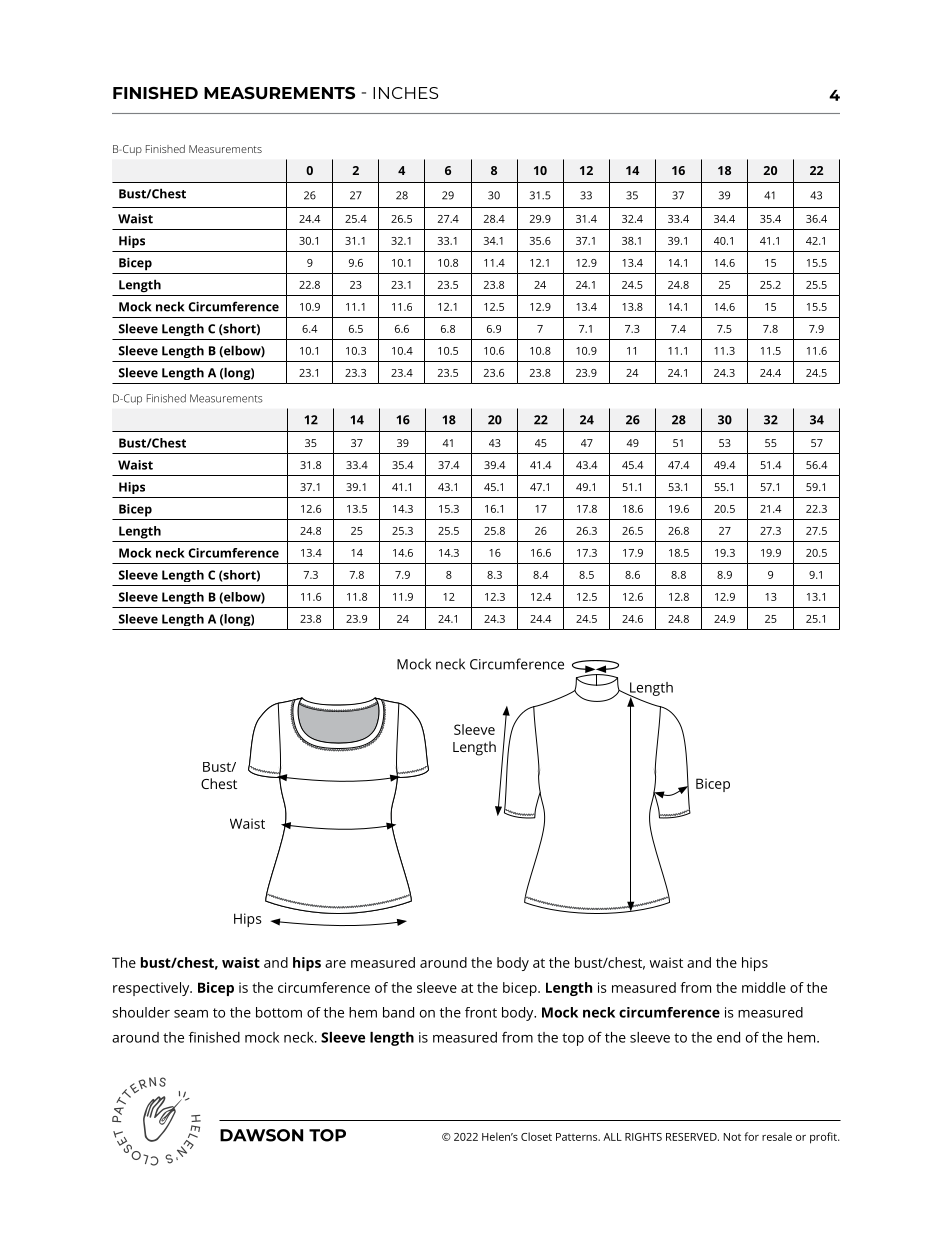 This screenshot has height=1233, width=952. What do you see at coordinates (764, 987) in the screenshot?
I see `middle` at bounding box center [764, 987].
